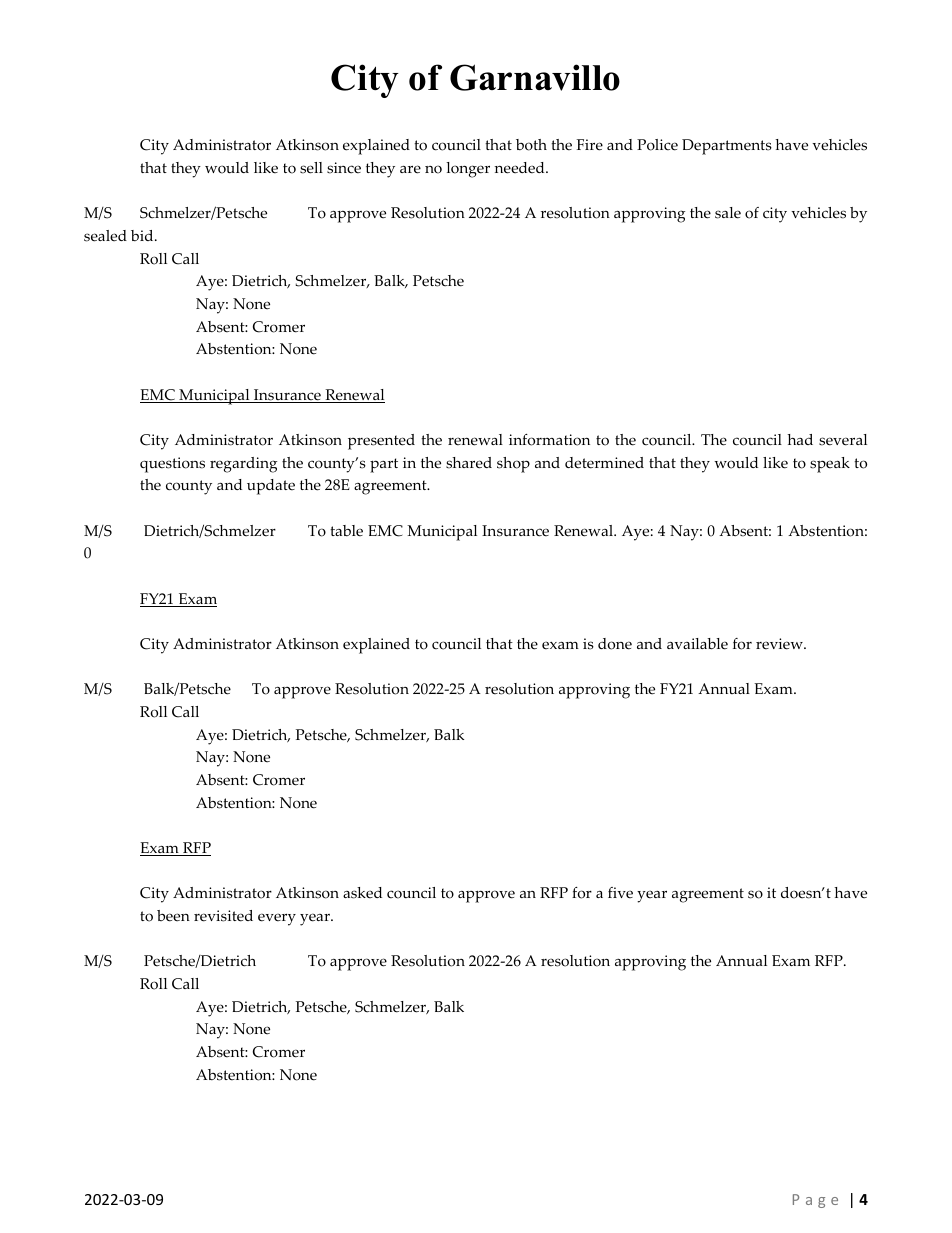  Describe the element at coordinates (469, 463) in the screenshot. I see `shared` at that location.
